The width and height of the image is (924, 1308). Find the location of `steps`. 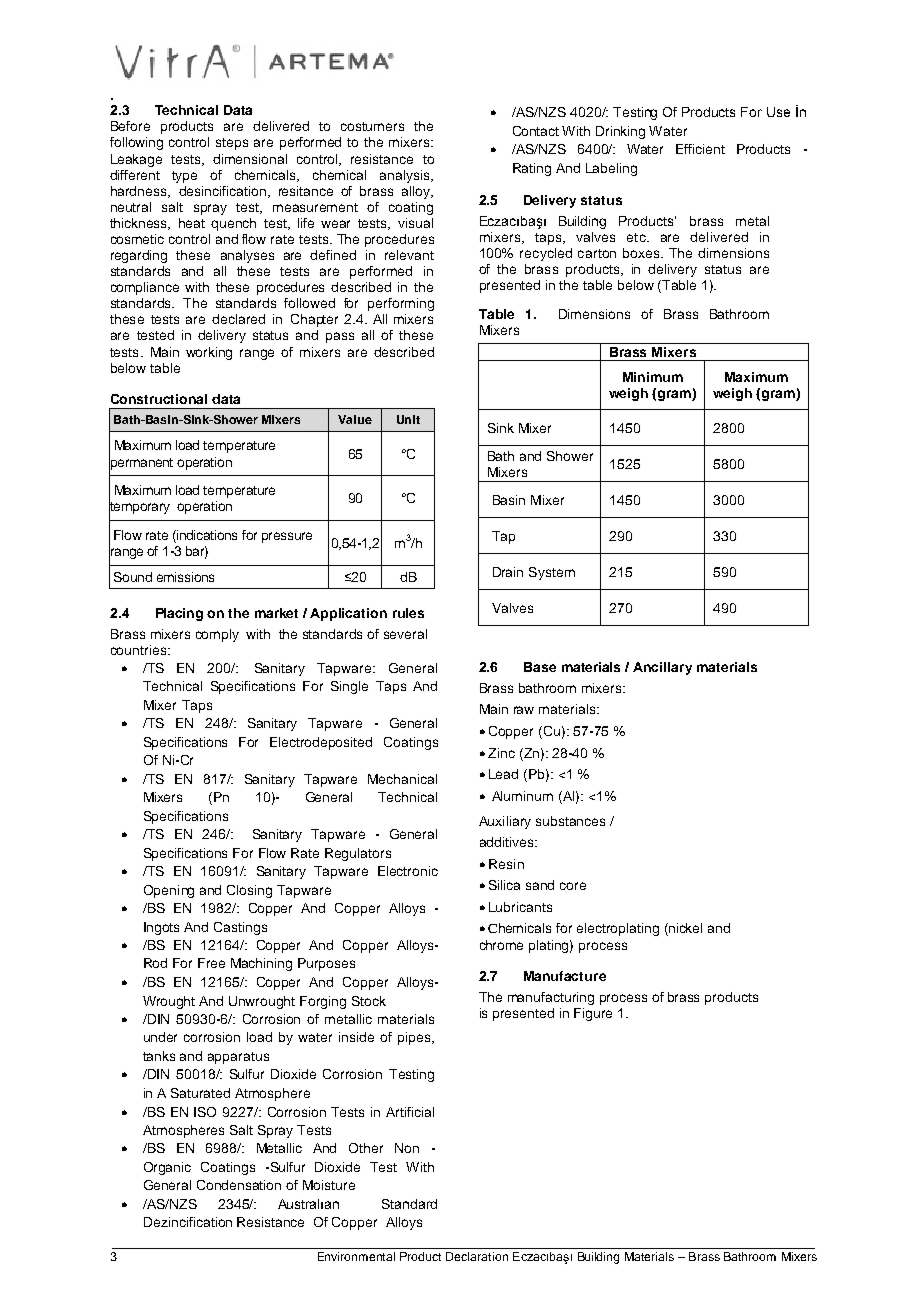

steps is located at coordinates (232, 144).
